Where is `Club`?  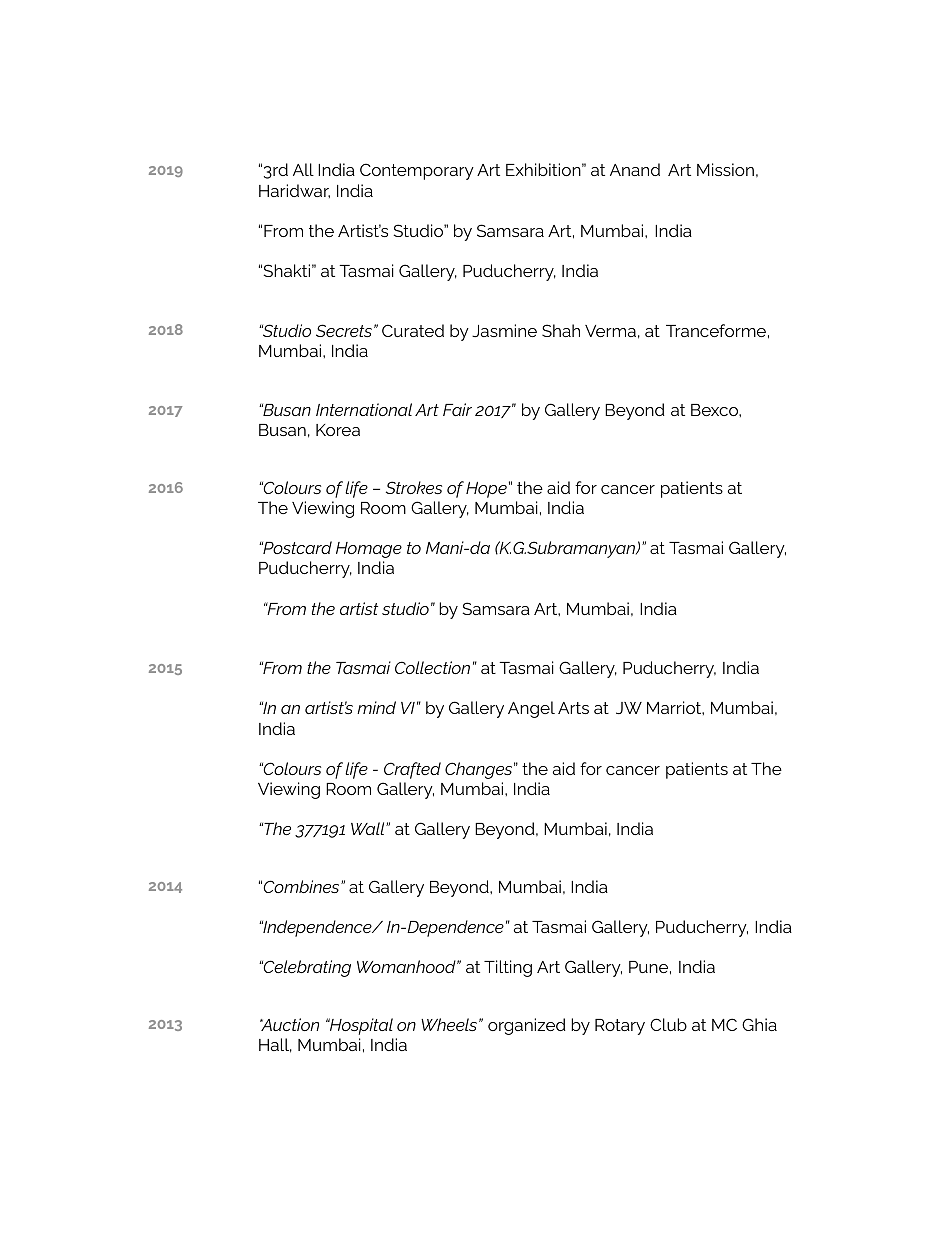
Club is located at coordinates (668, 1024).
